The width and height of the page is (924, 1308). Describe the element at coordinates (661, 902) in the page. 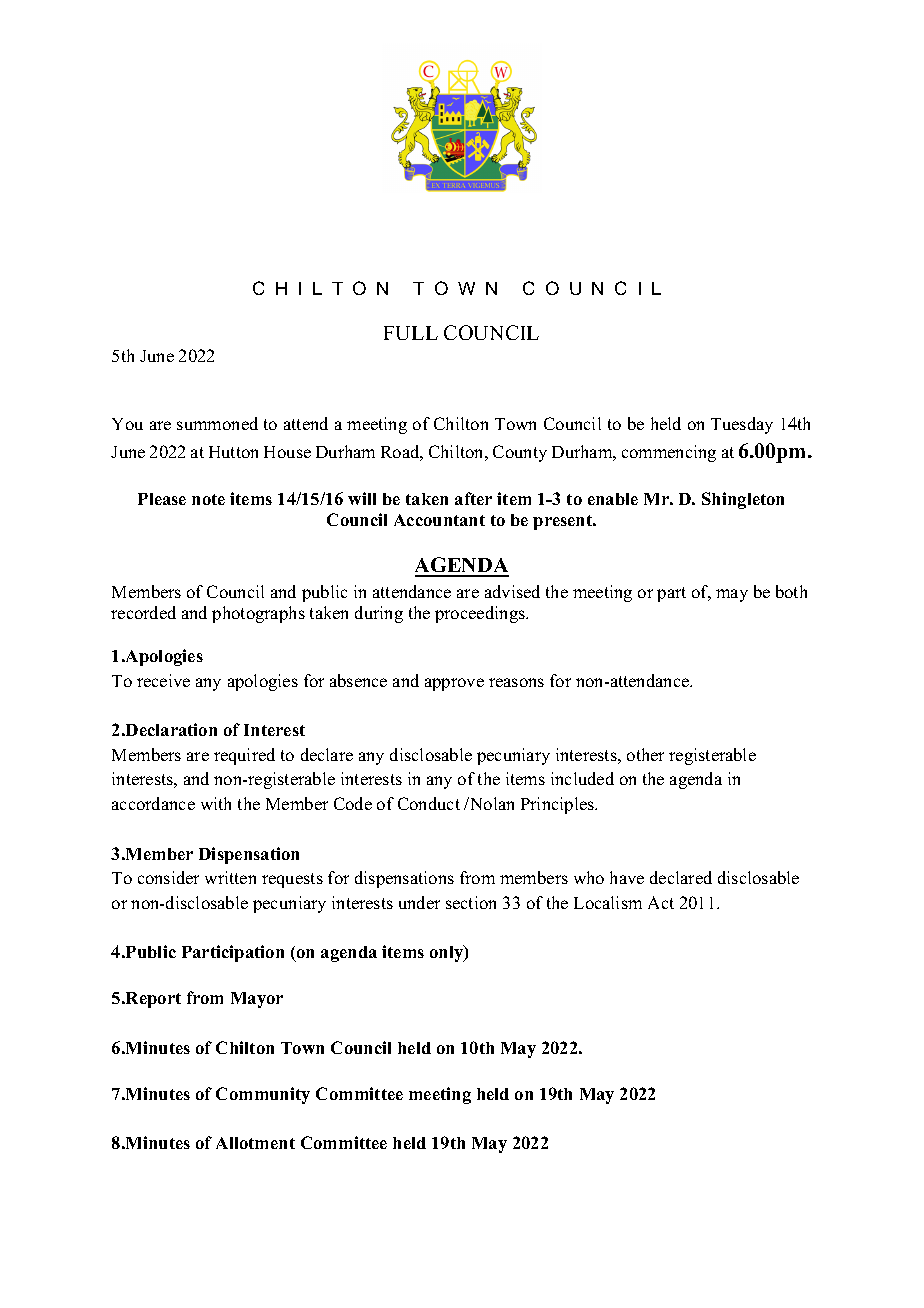

I see `Act` at that location.
